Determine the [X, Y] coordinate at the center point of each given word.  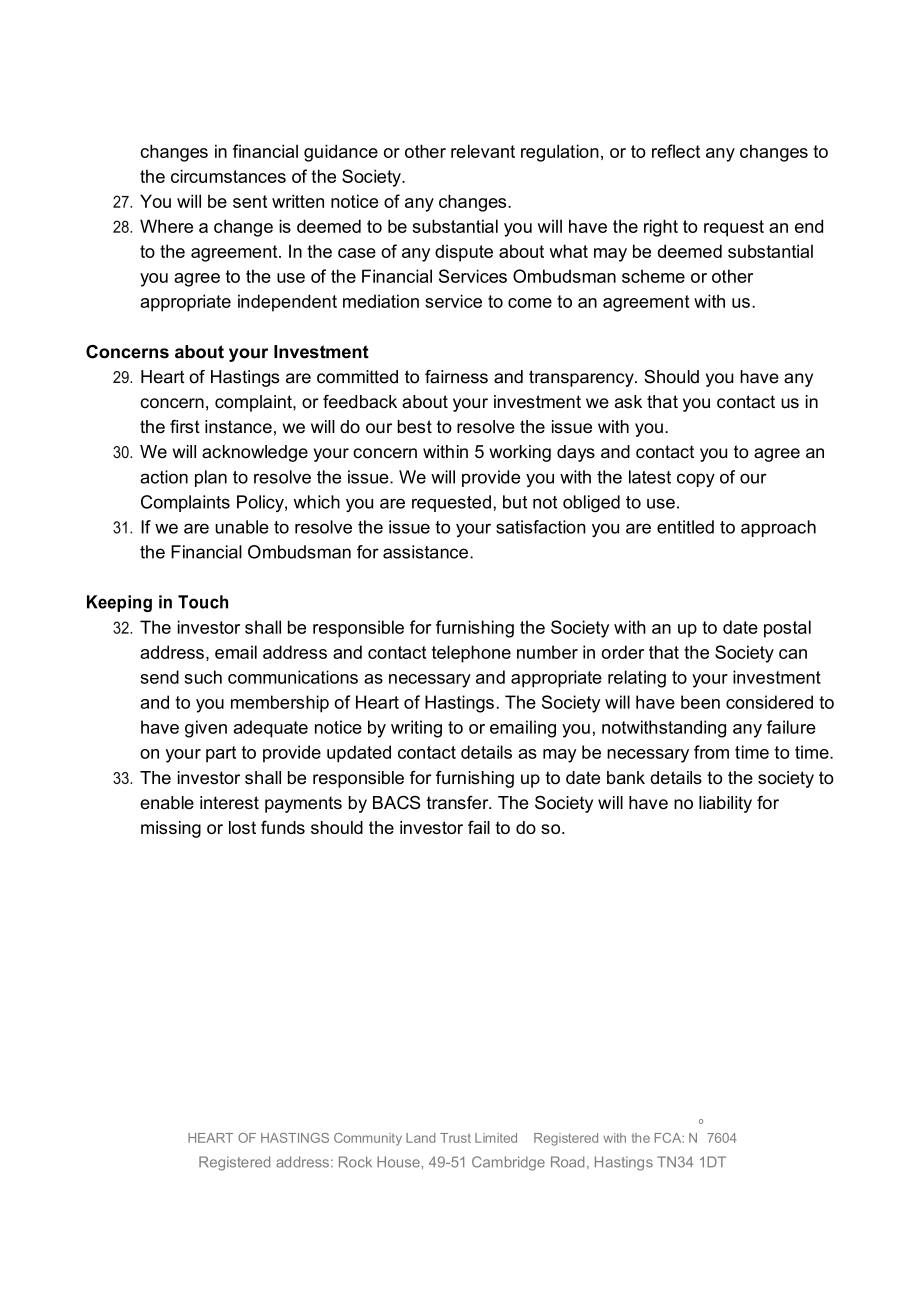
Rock [355, 1162]
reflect [676, 151]
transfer [458, 803]
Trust [455, 1138]
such [203, 677]
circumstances [228, 176]
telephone [471, 654]
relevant [483, 151]
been [700, 702]
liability [725, 804]
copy [696, 480]
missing [171, 829]
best [415, 427]
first [185, 426]
